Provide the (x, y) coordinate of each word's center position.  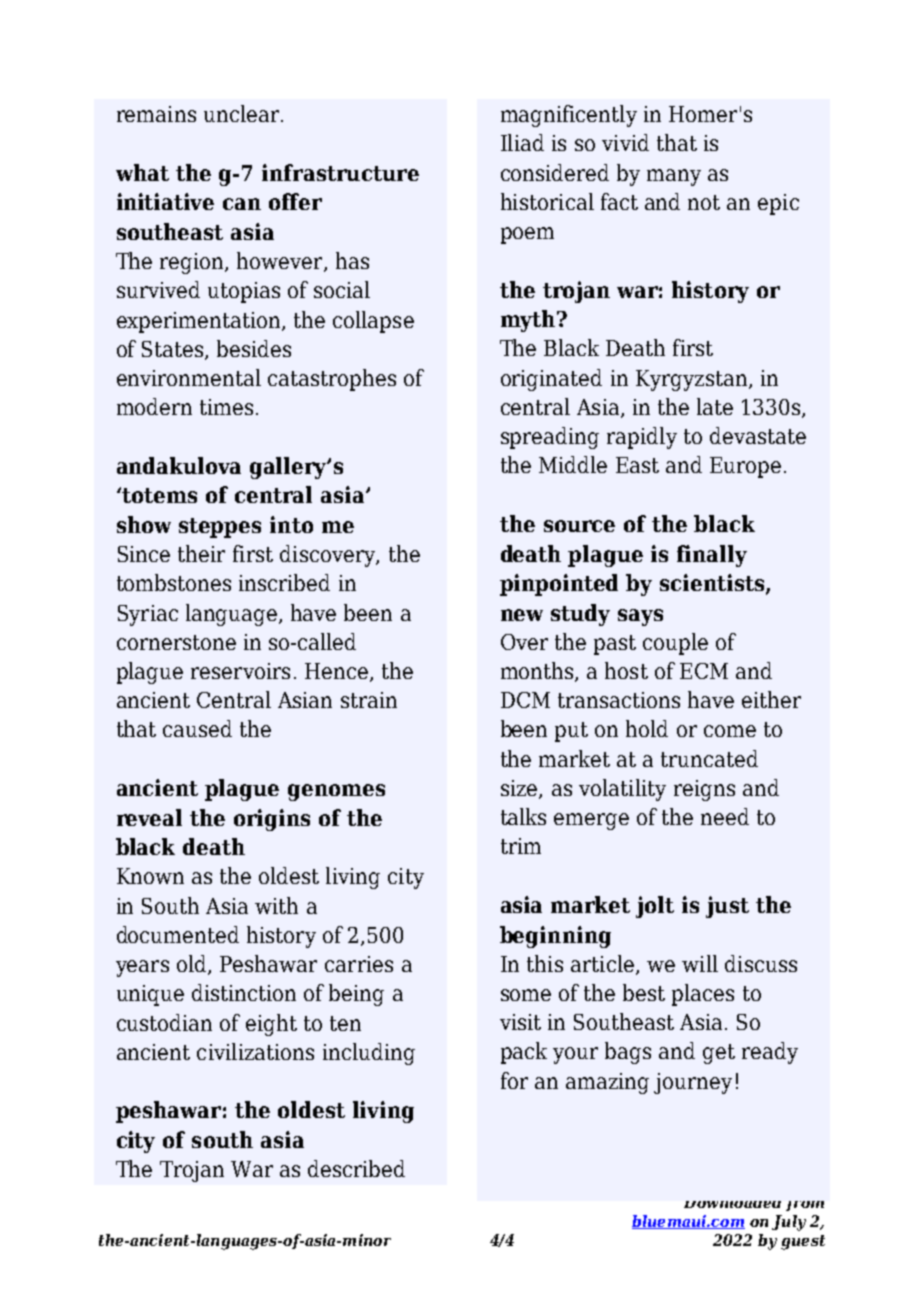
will (700, 963)
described (356, 1168)
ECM (704, 671)
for (514, 1080)
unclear (241, 113)
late (715, 406)
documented (178, 934)
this (545, 963)
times (226, 407)
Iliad (522, 142)
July (789, 1223)
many (674, 177)
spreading (550, 438)
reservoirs (240, 671)
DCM (525, 700)
